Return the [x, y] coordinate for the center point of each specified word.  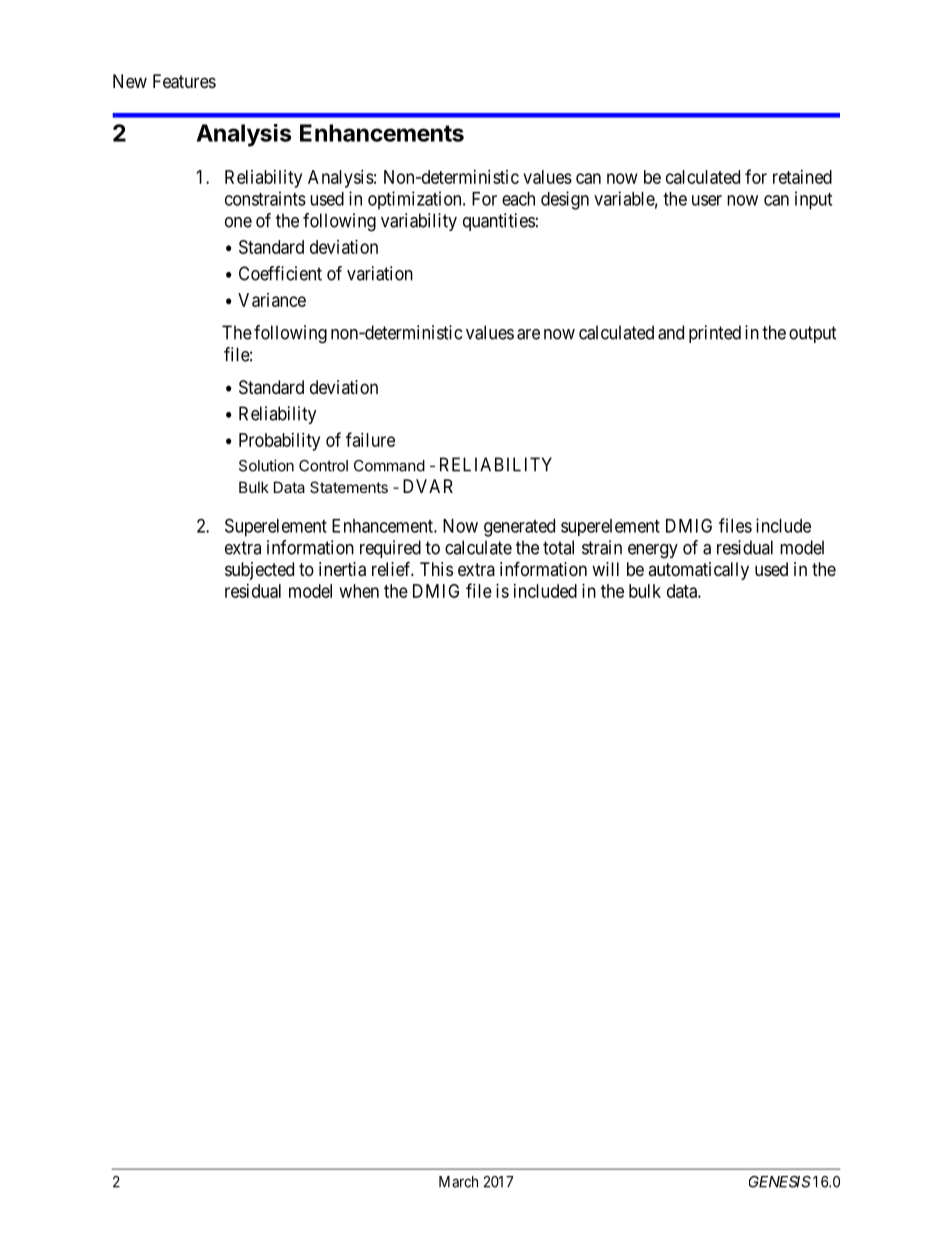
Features [184, 81]
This [436, 569]
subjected [259, 571]
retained [802, 177]
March [458, 1182]
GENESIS [780, 1182]
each [518, 199]
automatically [698, 571]
